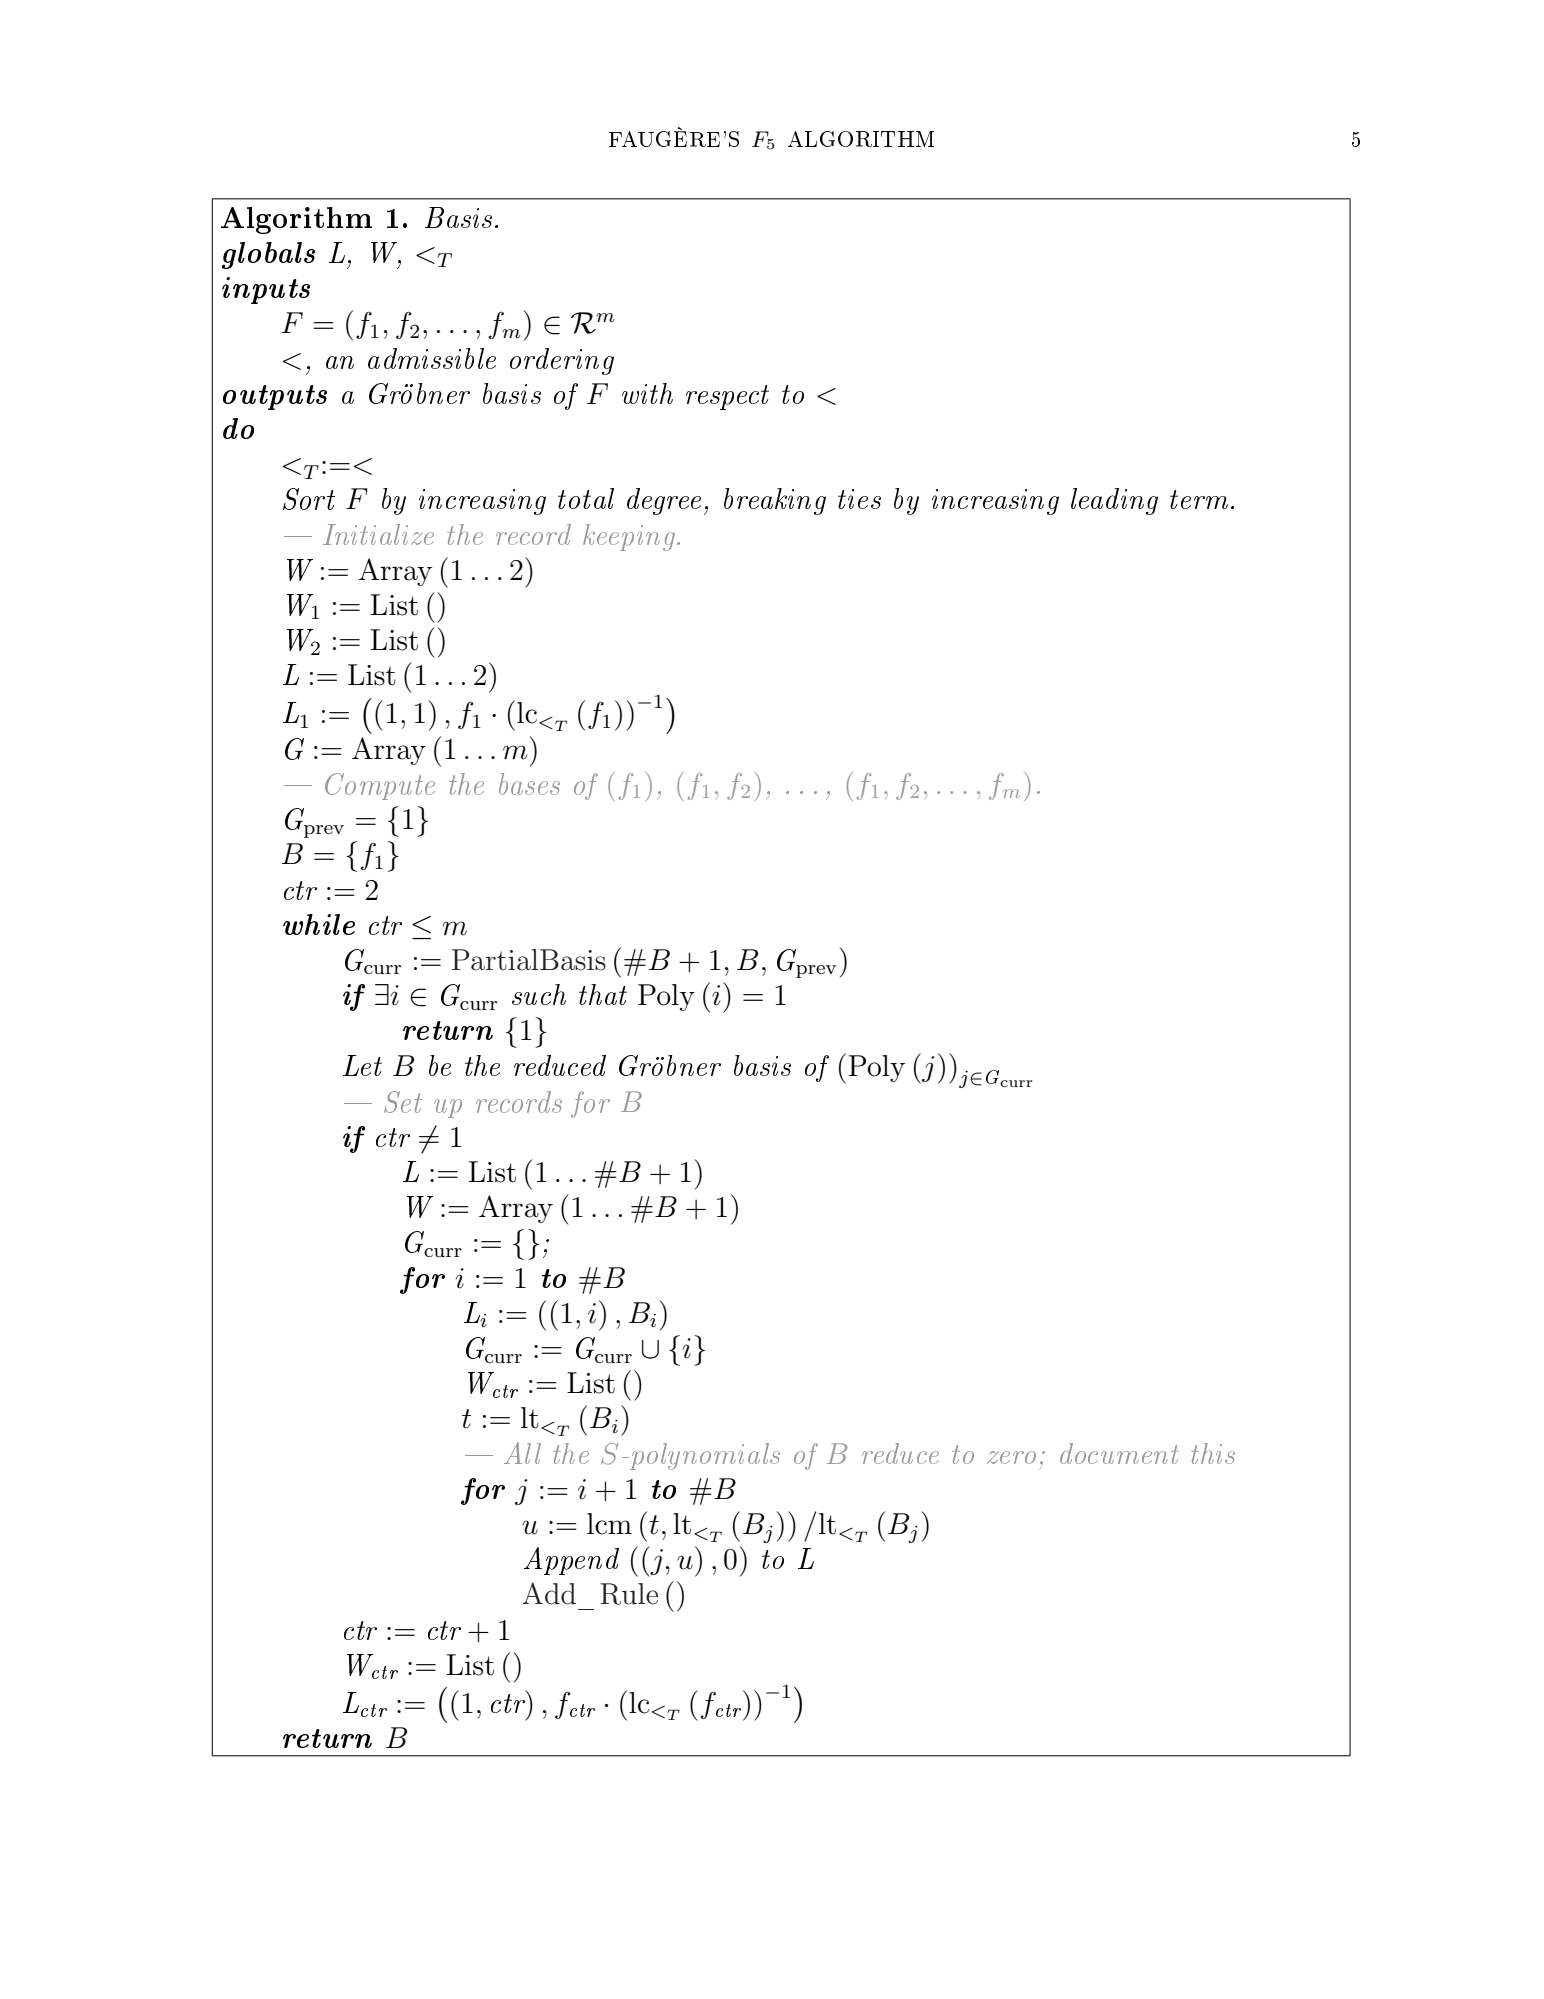  I want to click on that, so click(603, 994).
